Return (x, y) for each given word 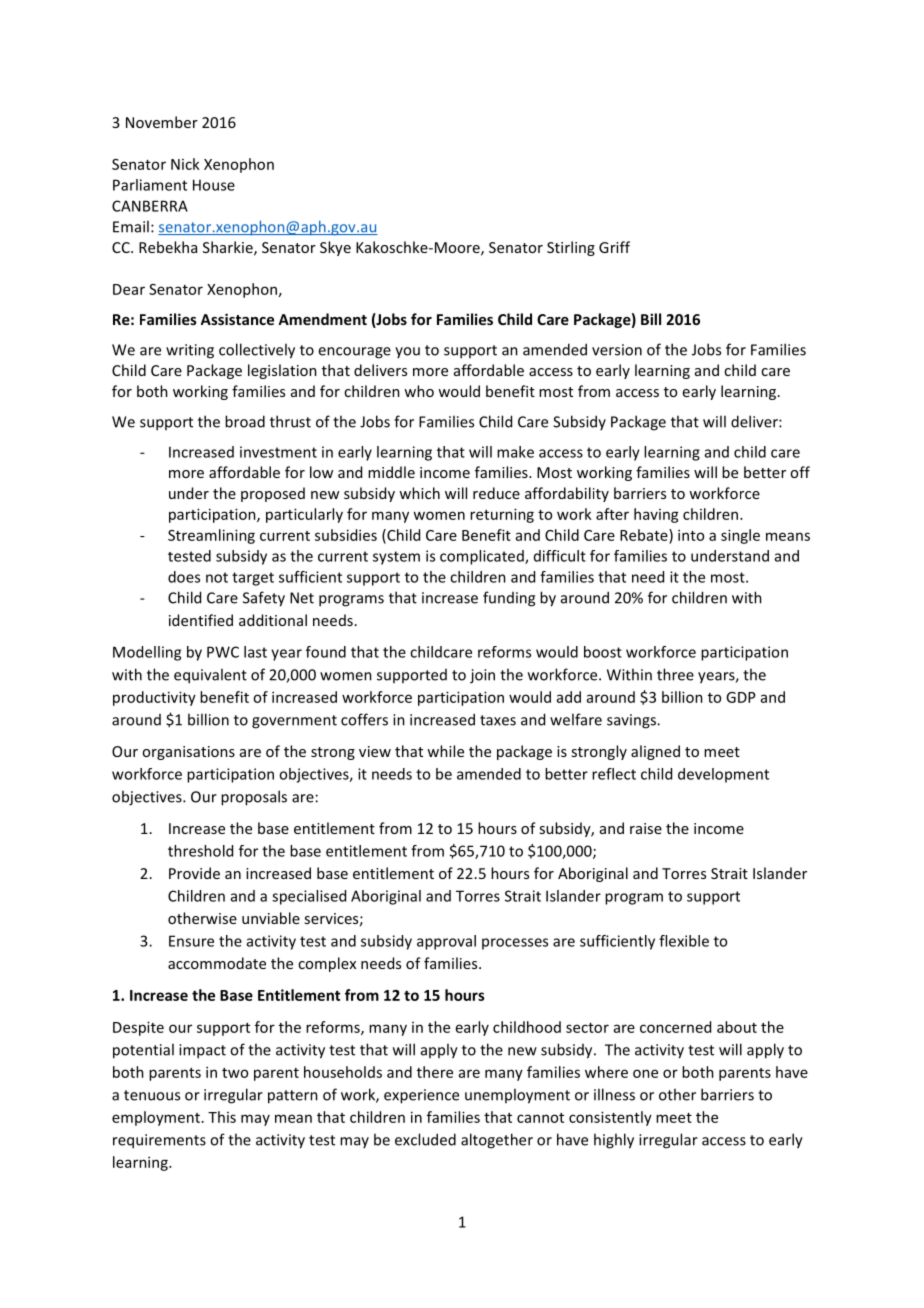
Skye (335, 248)
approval (446, 942)
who (419, 391)
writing (190, 351)
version (617, 350)
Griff (614, 247)
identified (201, 620)
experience (421, 1096)
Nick (185, 164)
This (222, 1117)
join (482, 676)
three (675, 674)
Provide (194, 873)
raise (646, 828)
